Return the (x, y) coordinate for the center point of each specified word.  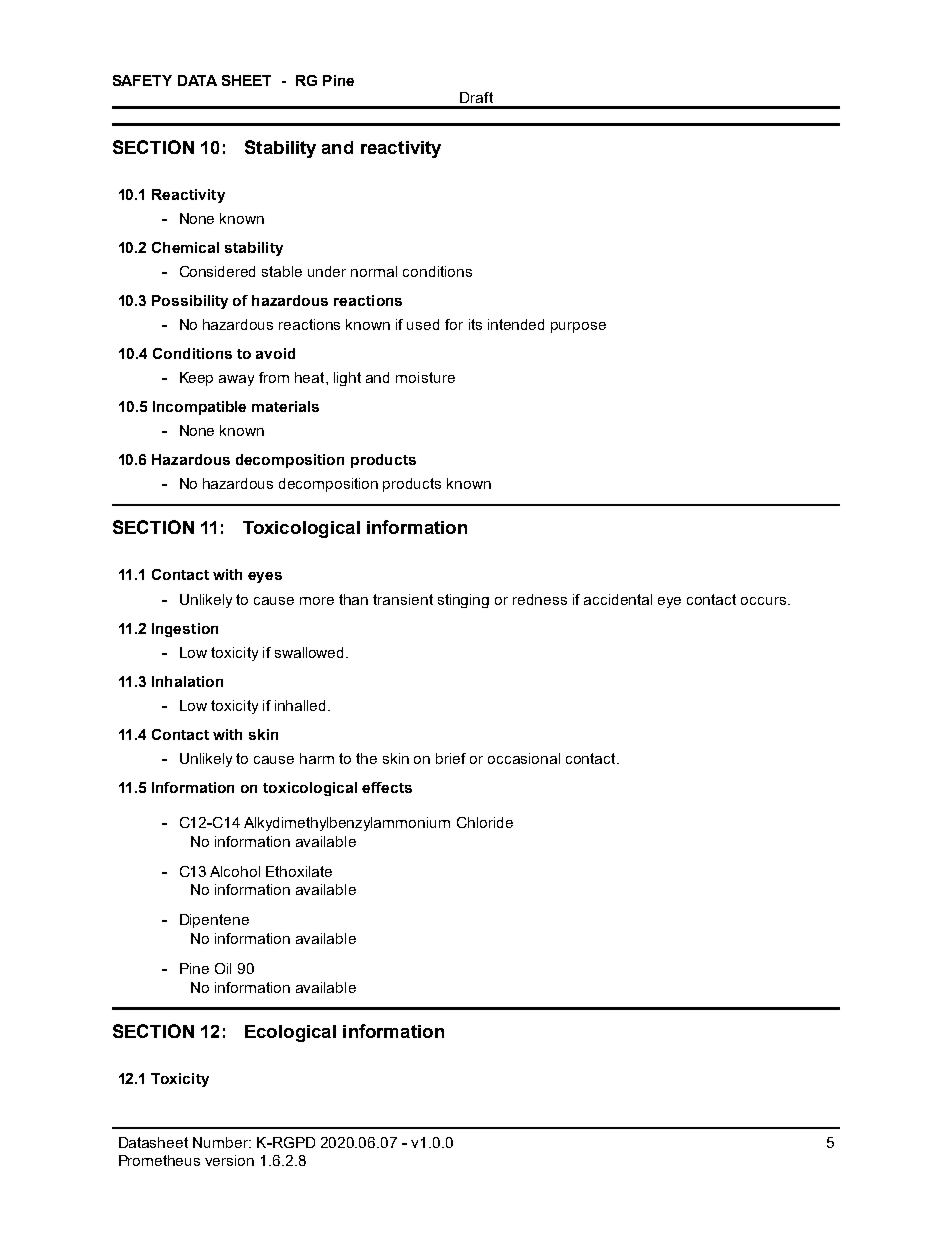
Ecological (290, 1033)
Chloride (485, 822)
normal (374, 271)
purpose (578, 327)
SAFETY (142, 80)
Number (221, 1142)
